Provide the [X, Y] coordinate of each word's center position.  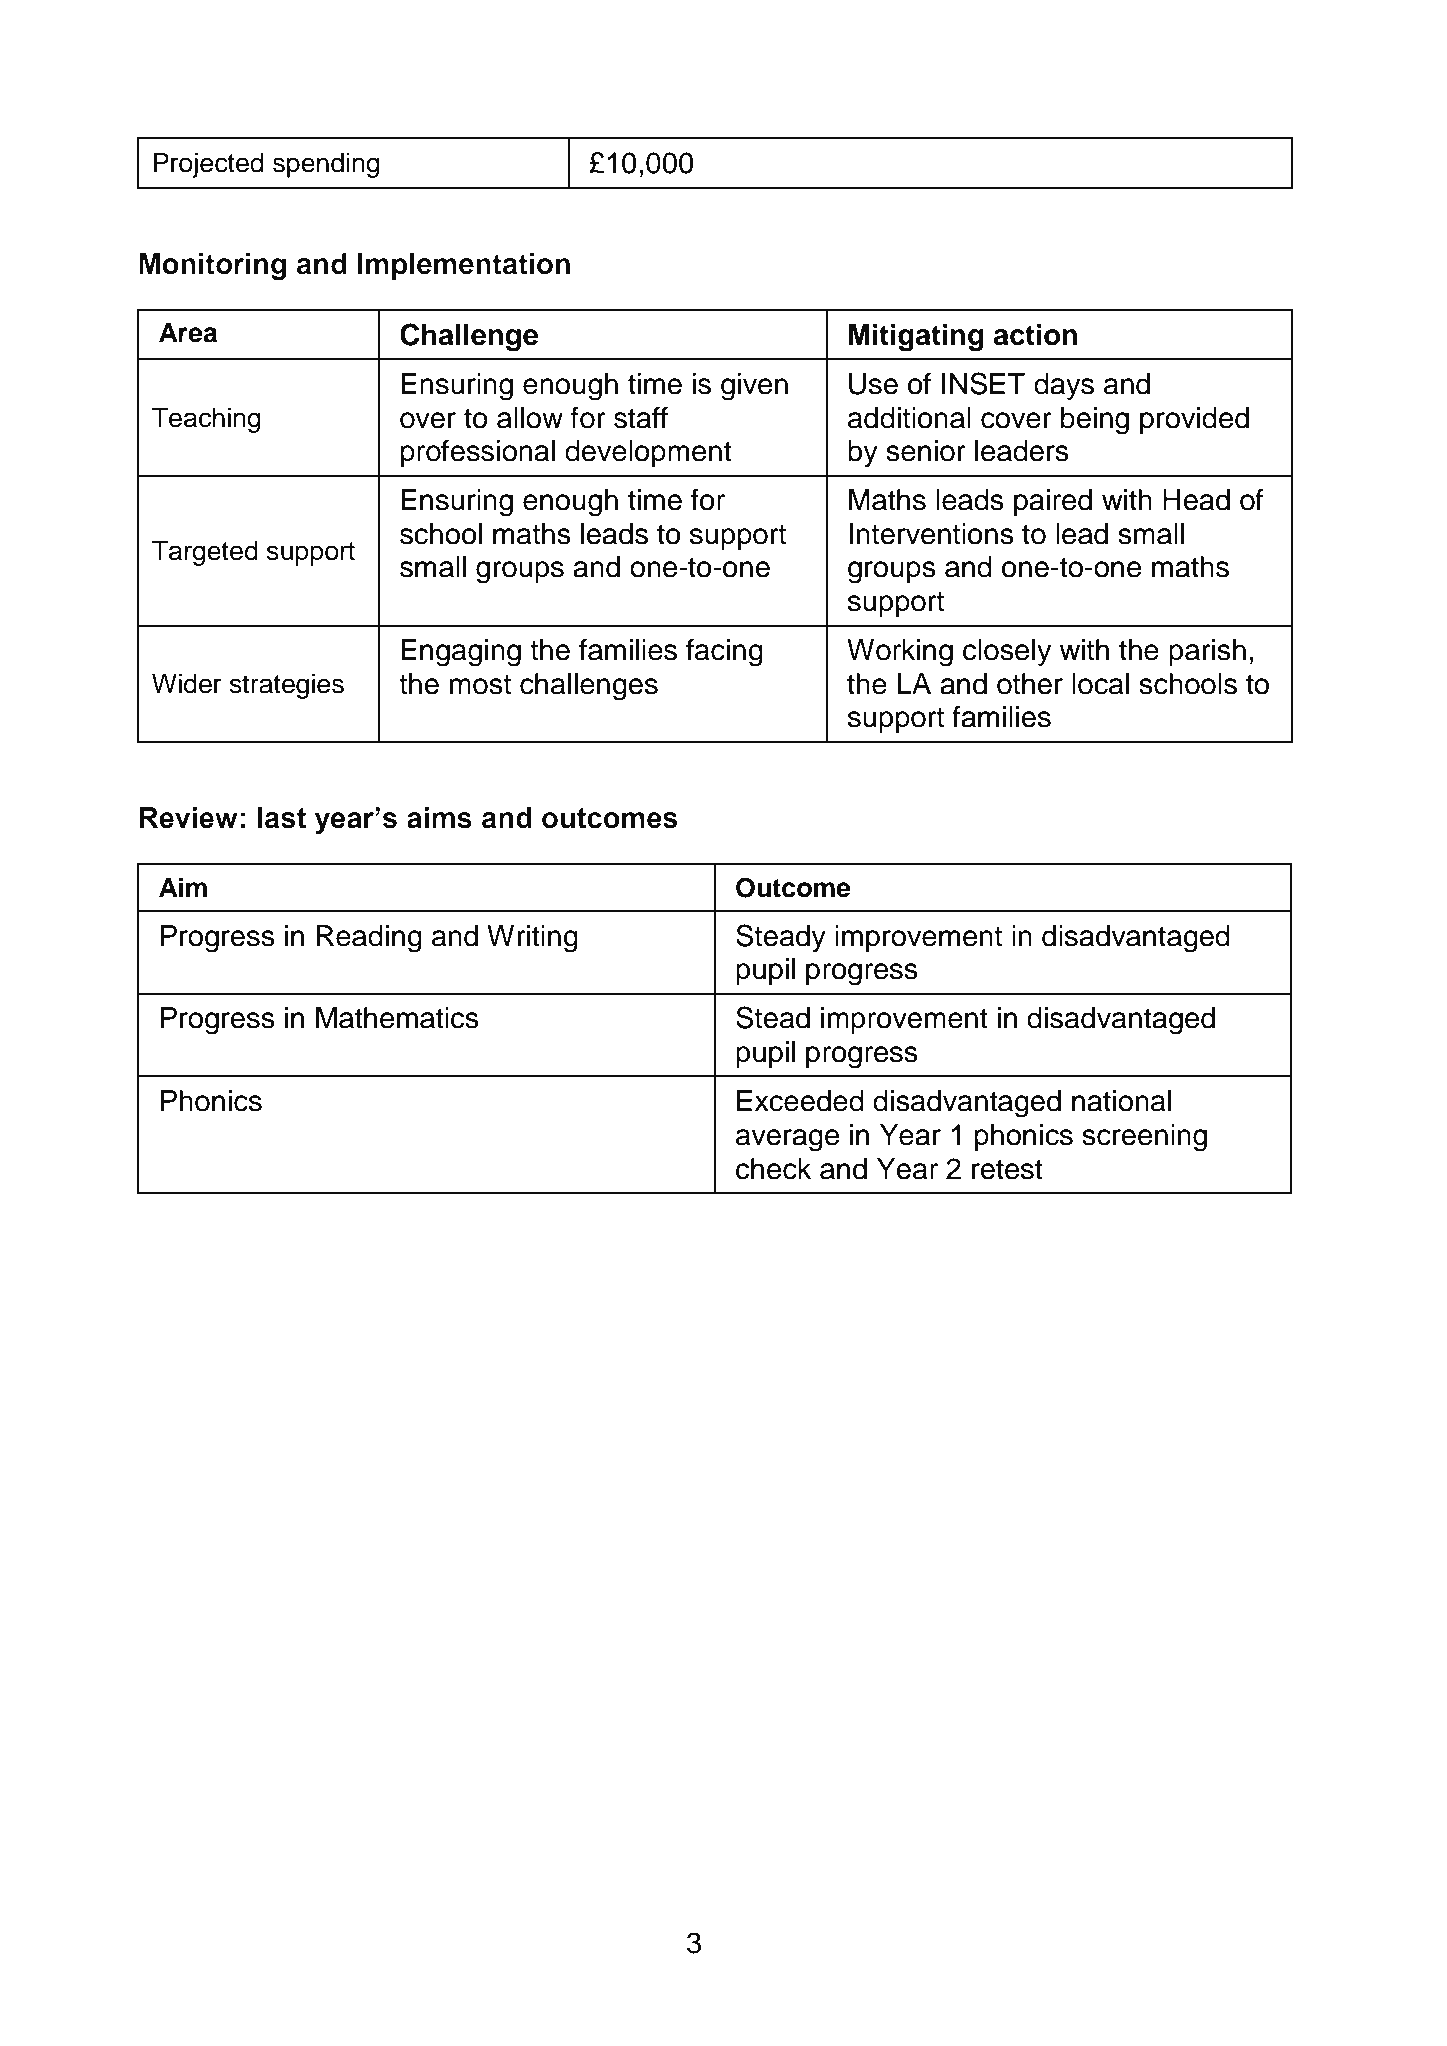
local [1100, 684]
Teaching [206, 420]
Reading [369, 939]
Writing [532, 939]
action [1035, 335]
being [1095, 421]
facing [724, 652]
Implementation [464, 266]
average [787, 1140]
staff [641, 417]
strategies [287, 686]
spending [326, 165]
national [1121, 1101]
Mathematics [397, 1018]
